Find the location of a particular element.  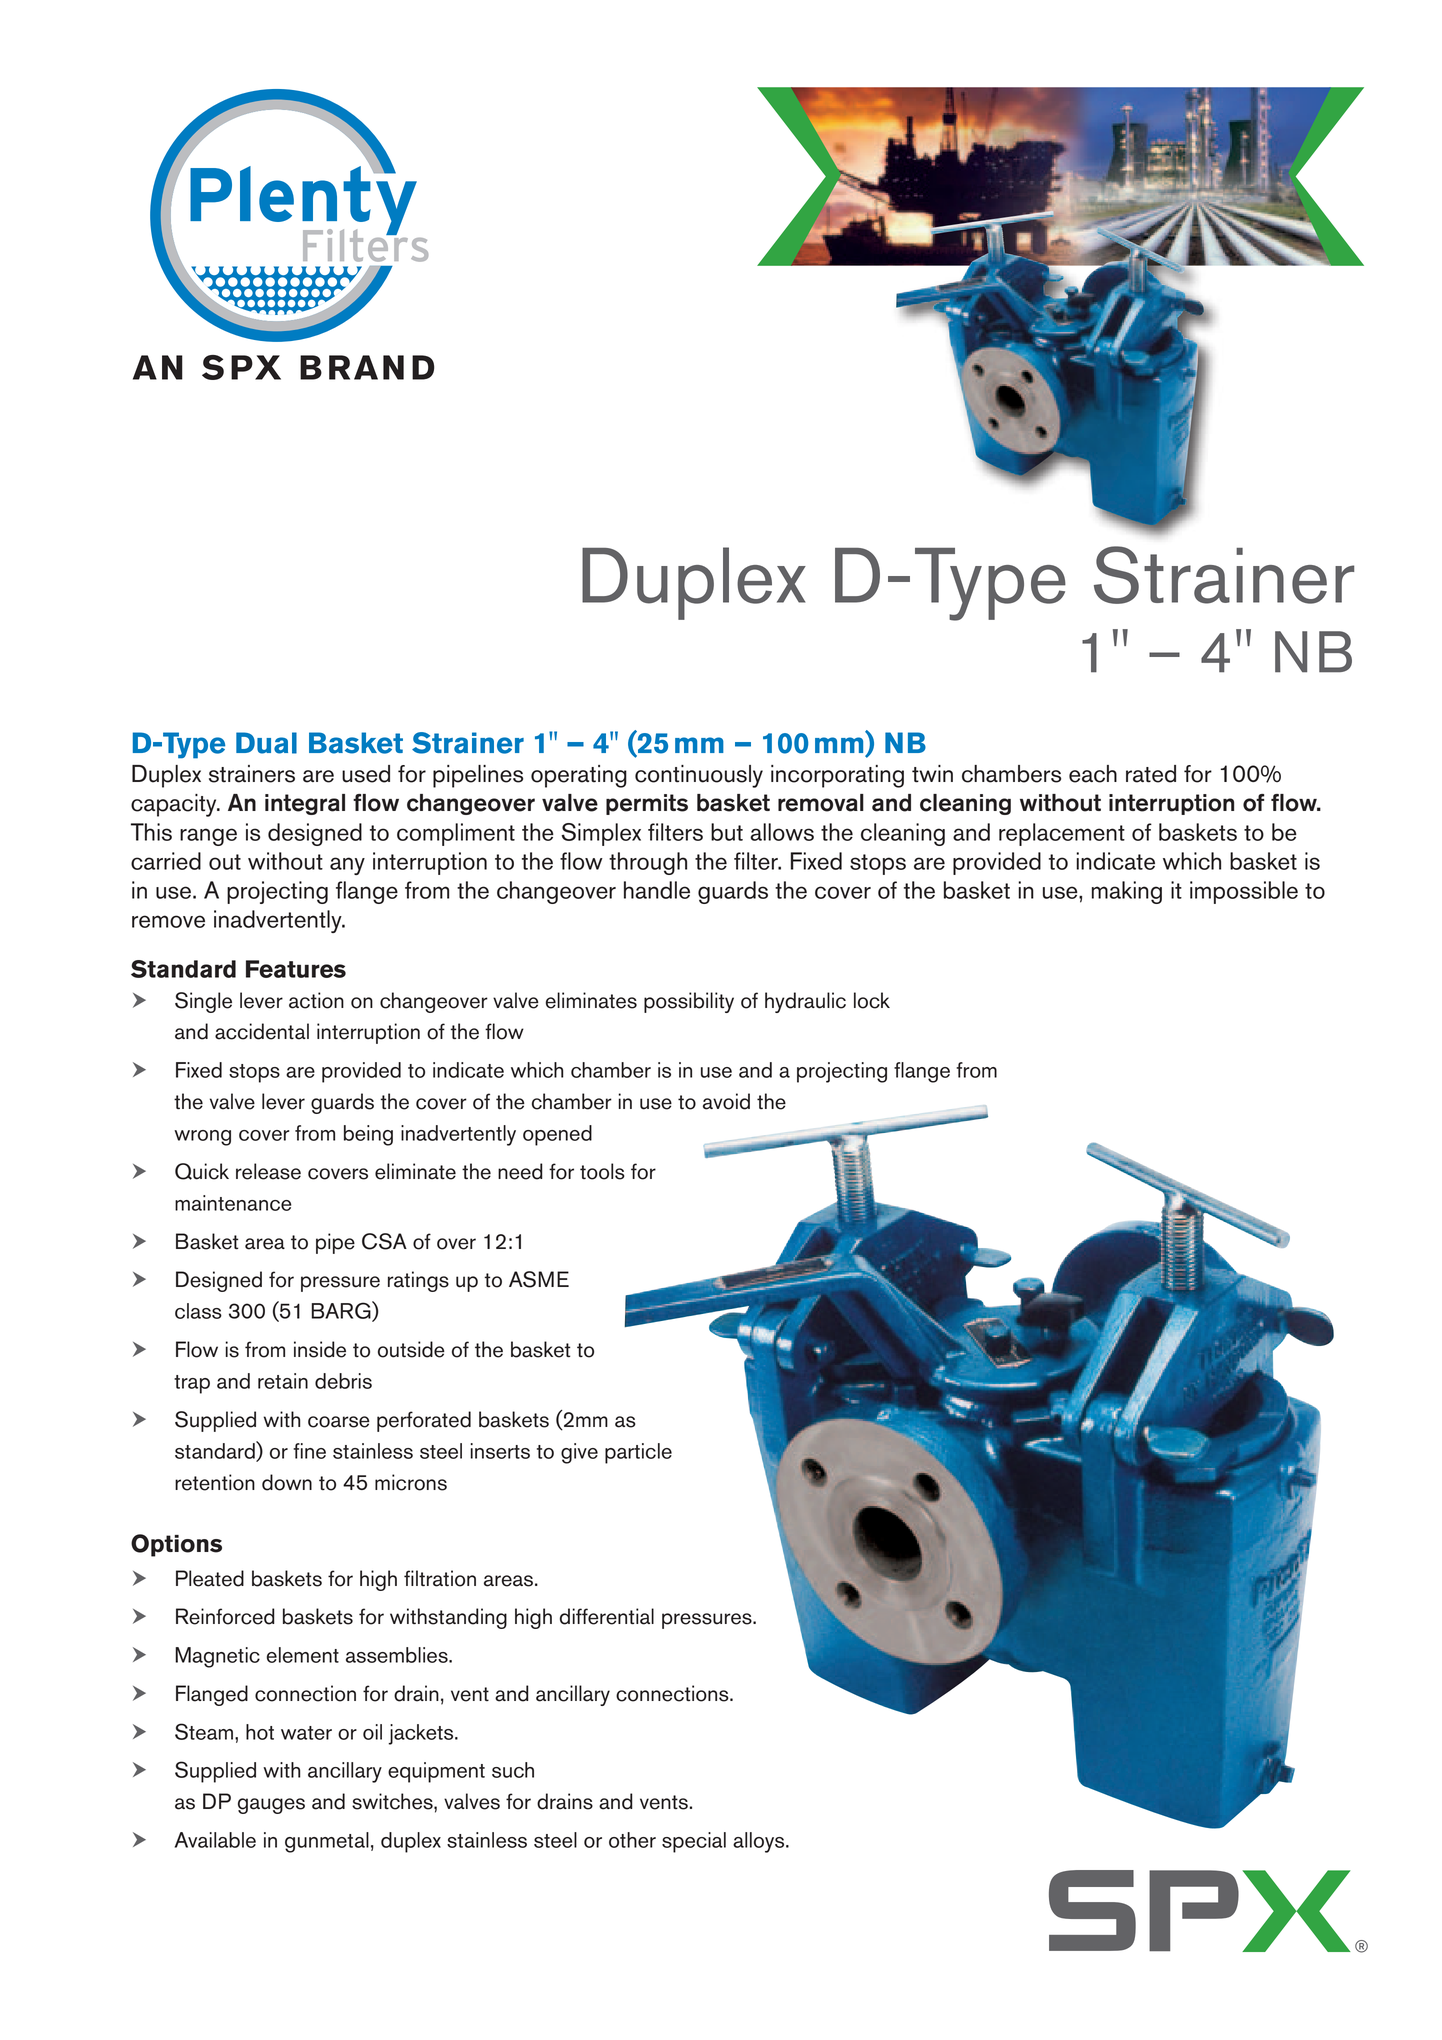

continuously is located at coordinates (699, 776).
